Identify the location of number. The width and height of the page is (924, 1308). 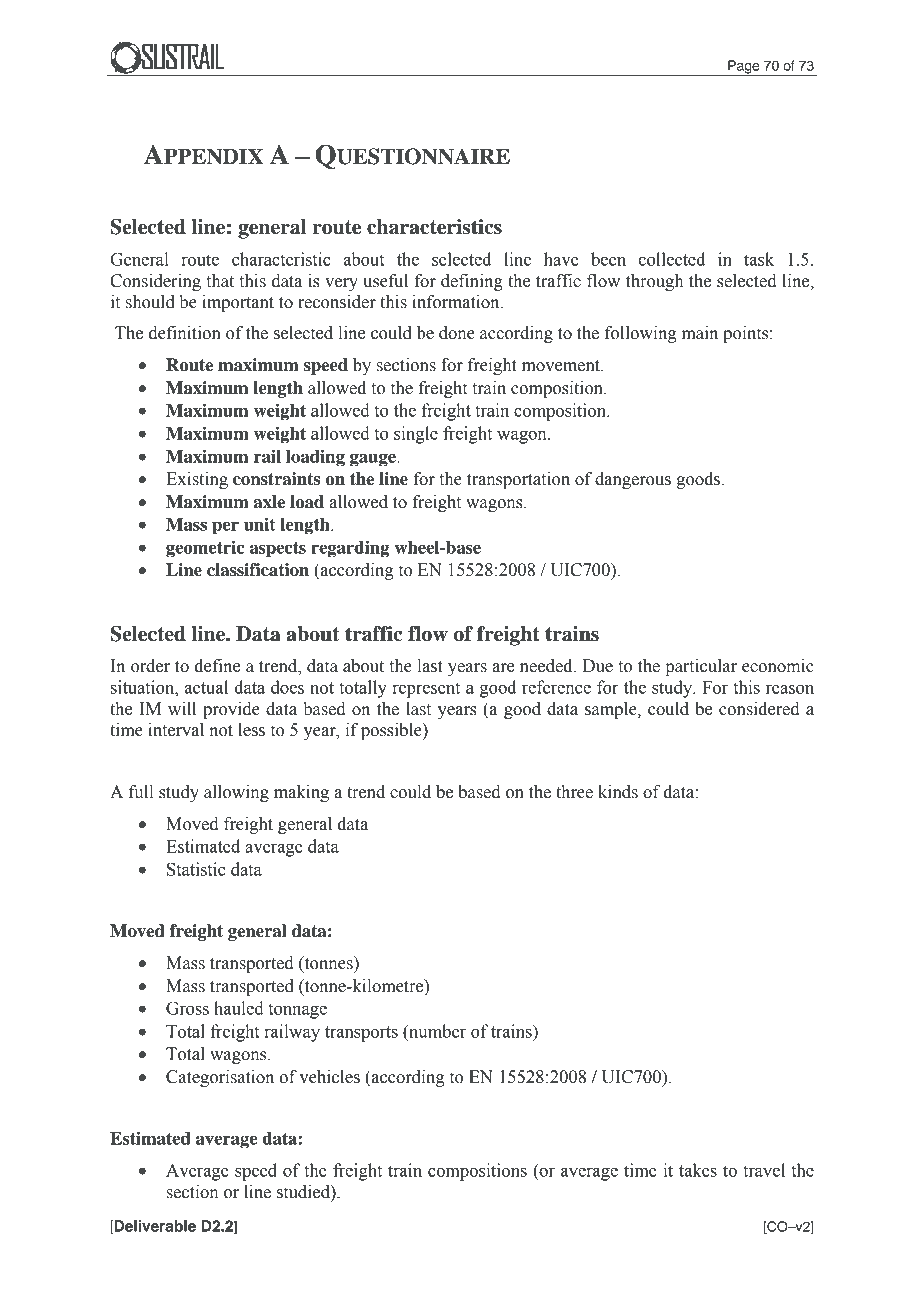
(436, 1031).
